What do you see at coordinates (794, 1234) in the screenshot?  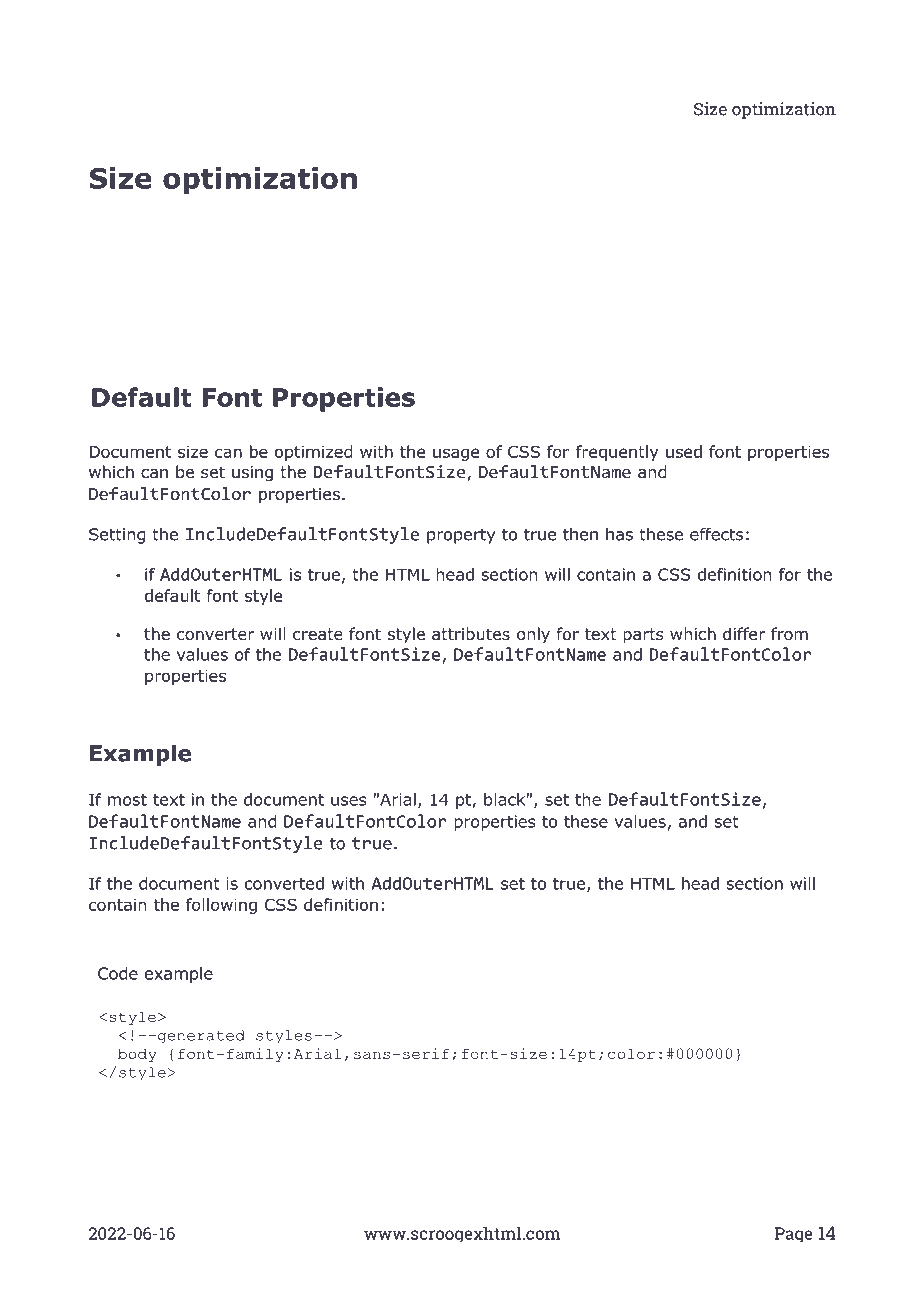 I see `Page` at bounding box center [794, 1234].
